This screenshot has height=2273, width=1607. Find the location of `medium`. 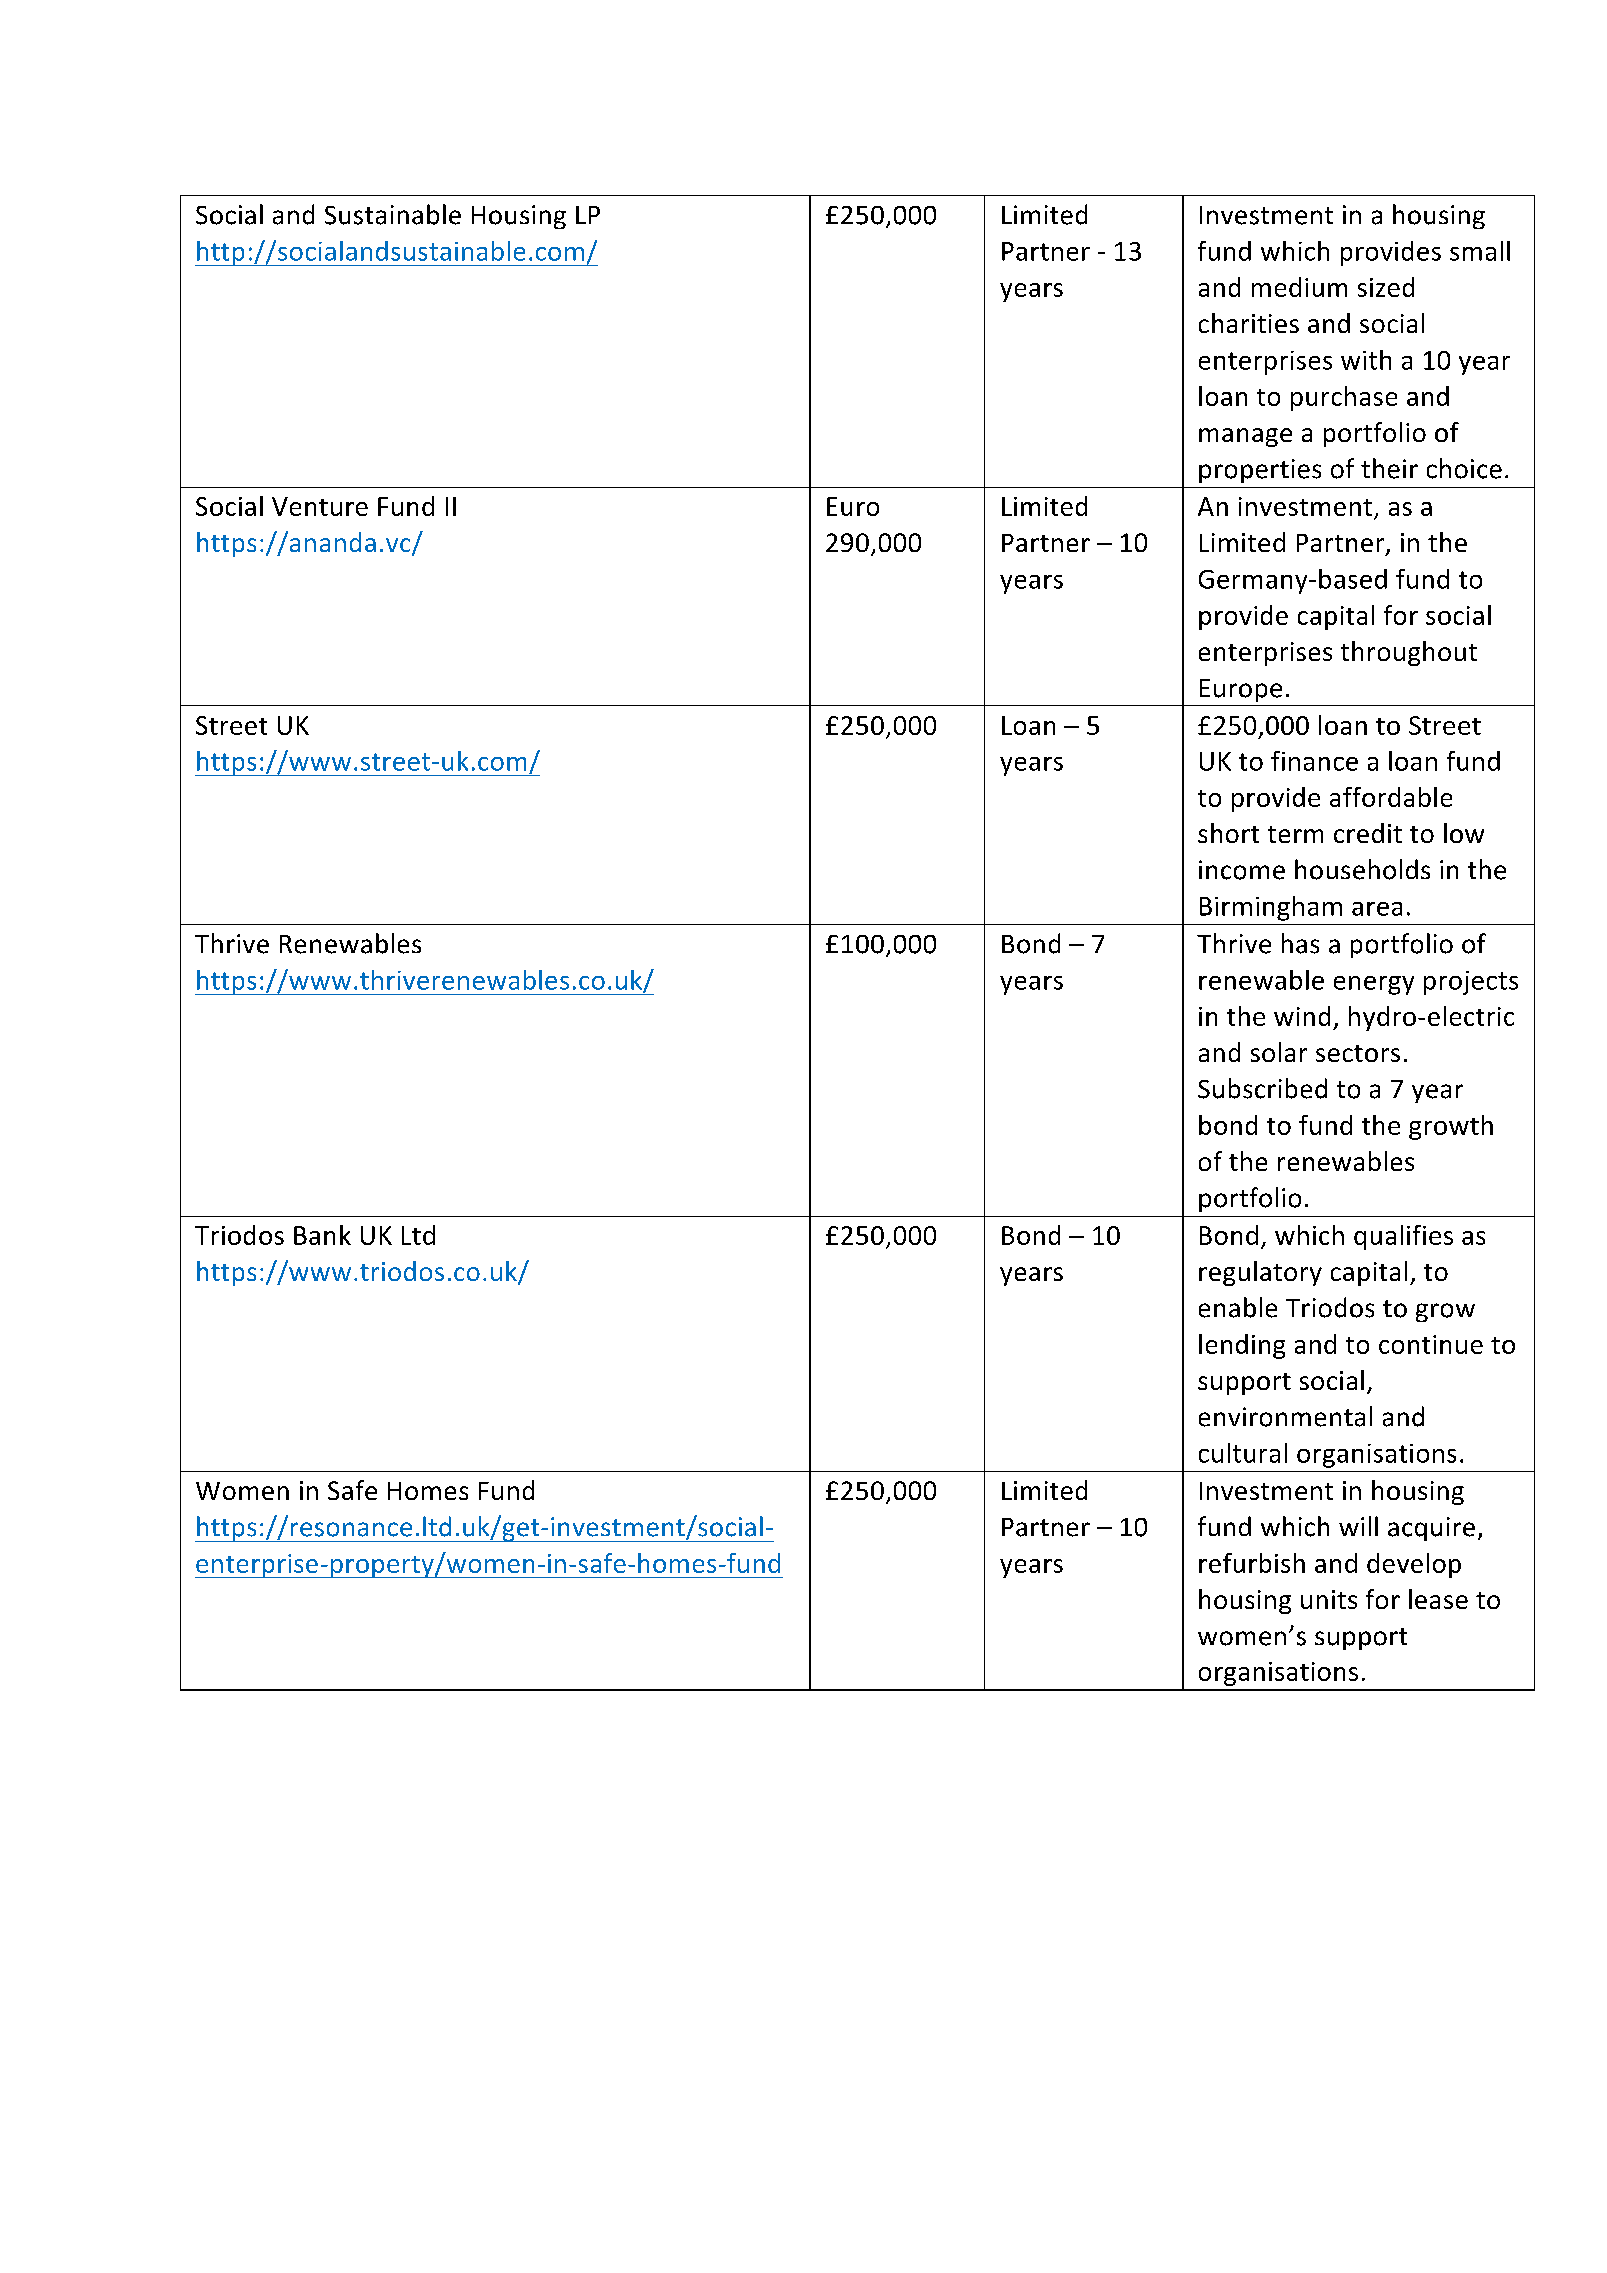

medium is located at coordinates (1299, 287).
